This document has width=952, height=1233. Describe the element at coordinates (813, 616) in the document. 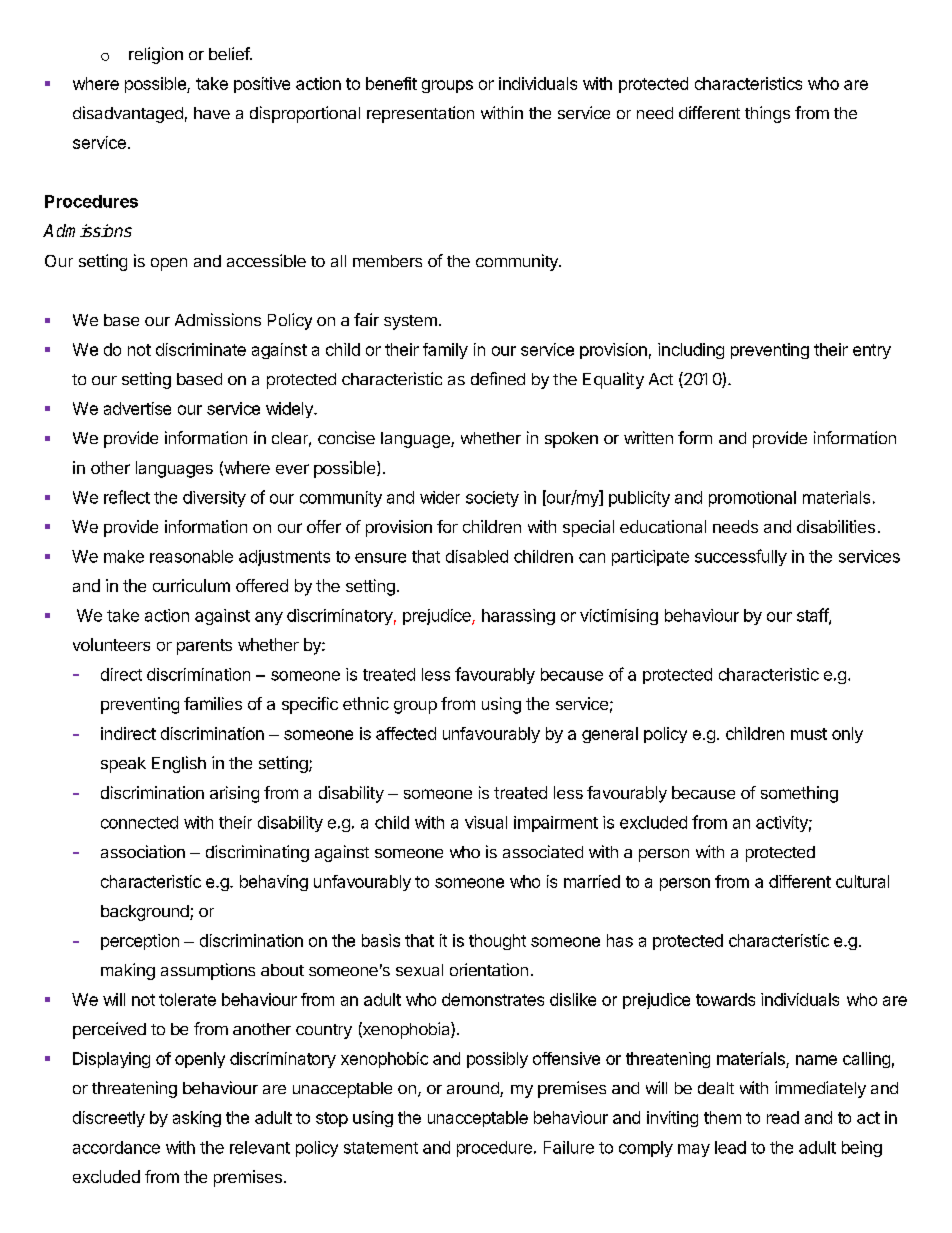

I see `staff` at that location.
